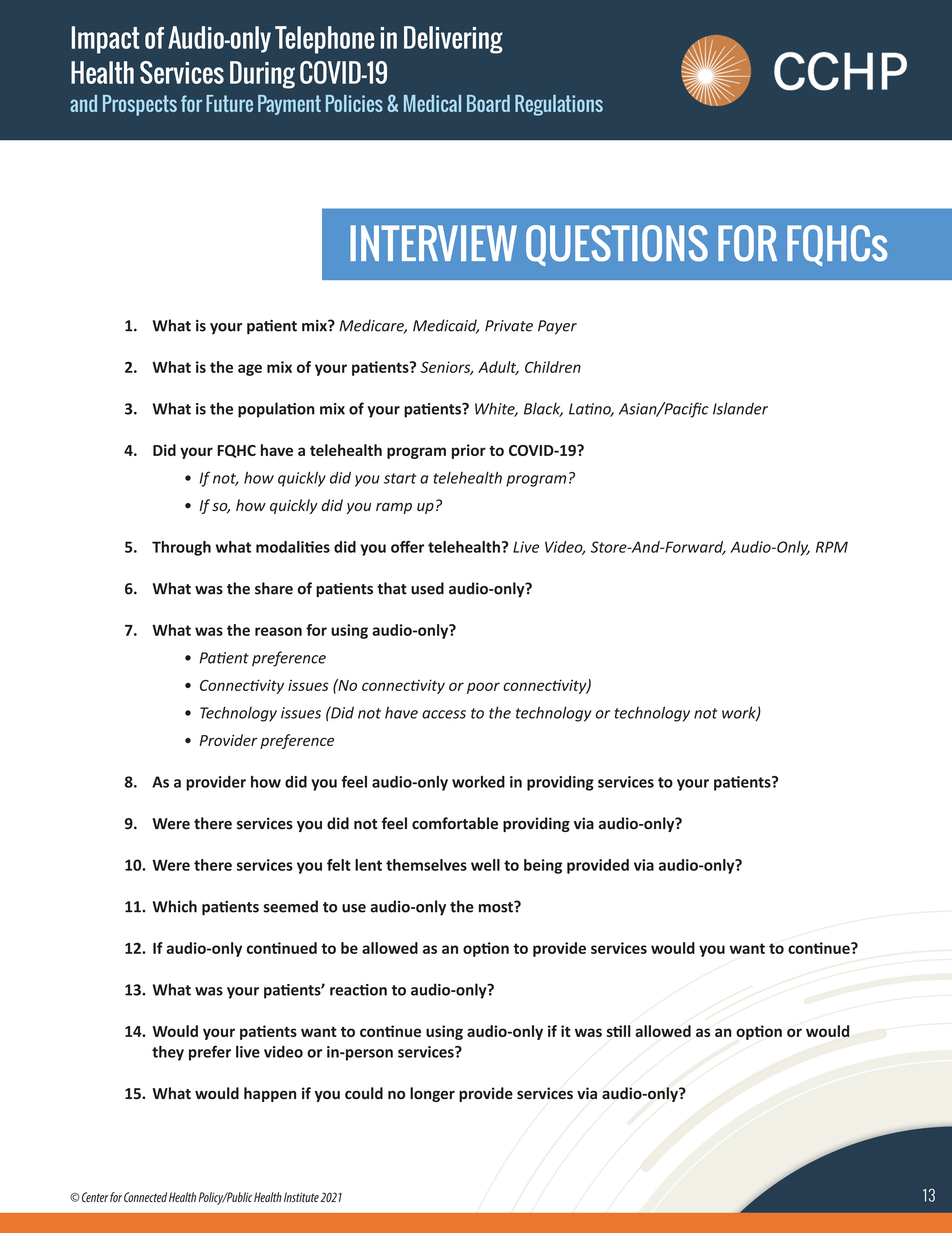 Image resolution: width=952 pixels, height=1233 pixels. I want to click on Connected, so click(145, 1197).
